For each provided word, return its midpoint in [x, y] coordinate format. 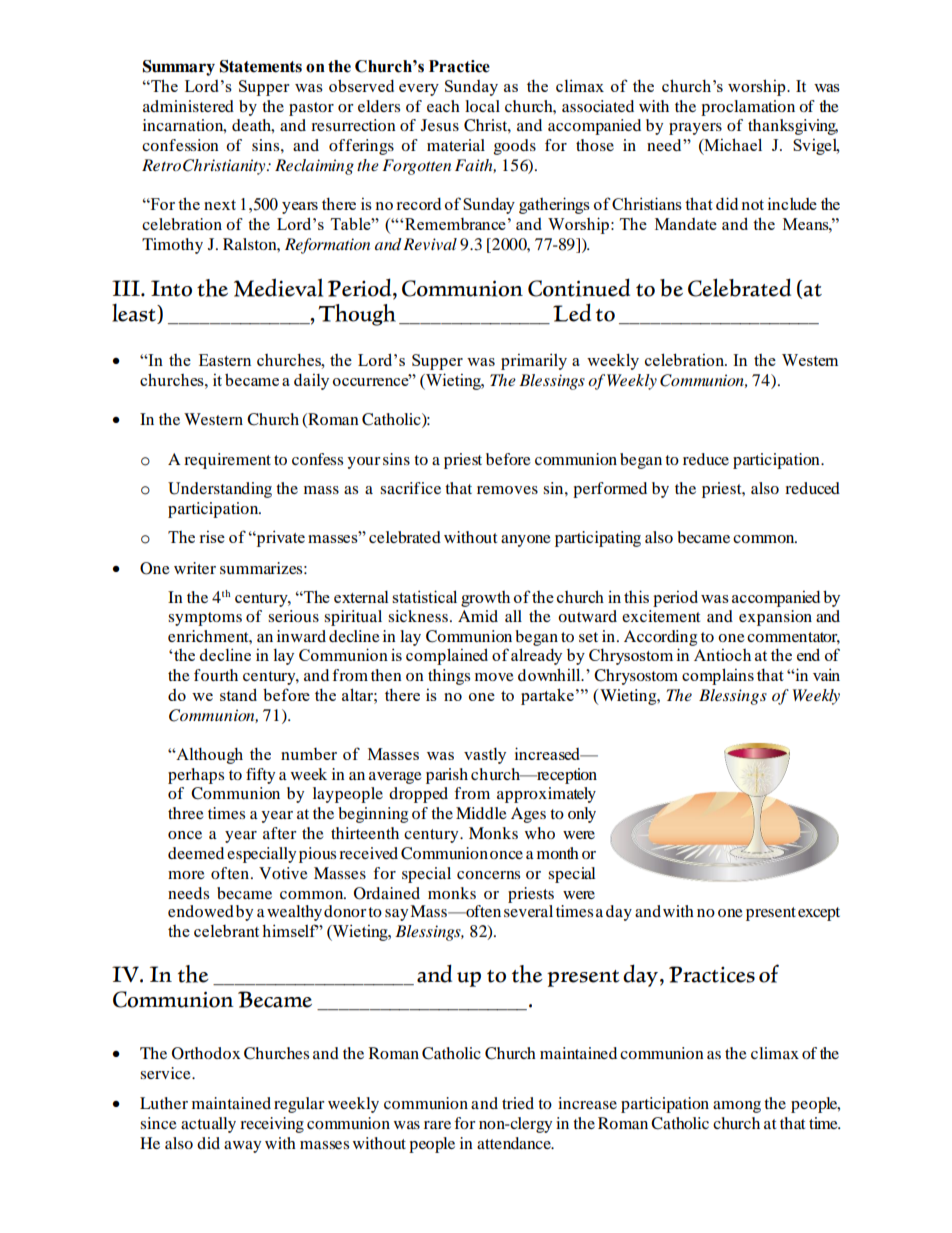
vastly [485, 756]
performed [610, 490]
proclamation [748, 108]
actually [208, 1125]
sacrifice [410, 488]
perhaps [196, 776]
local [482, 106]
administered [188, 106]
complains [718, 676]
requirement [227, 461]
